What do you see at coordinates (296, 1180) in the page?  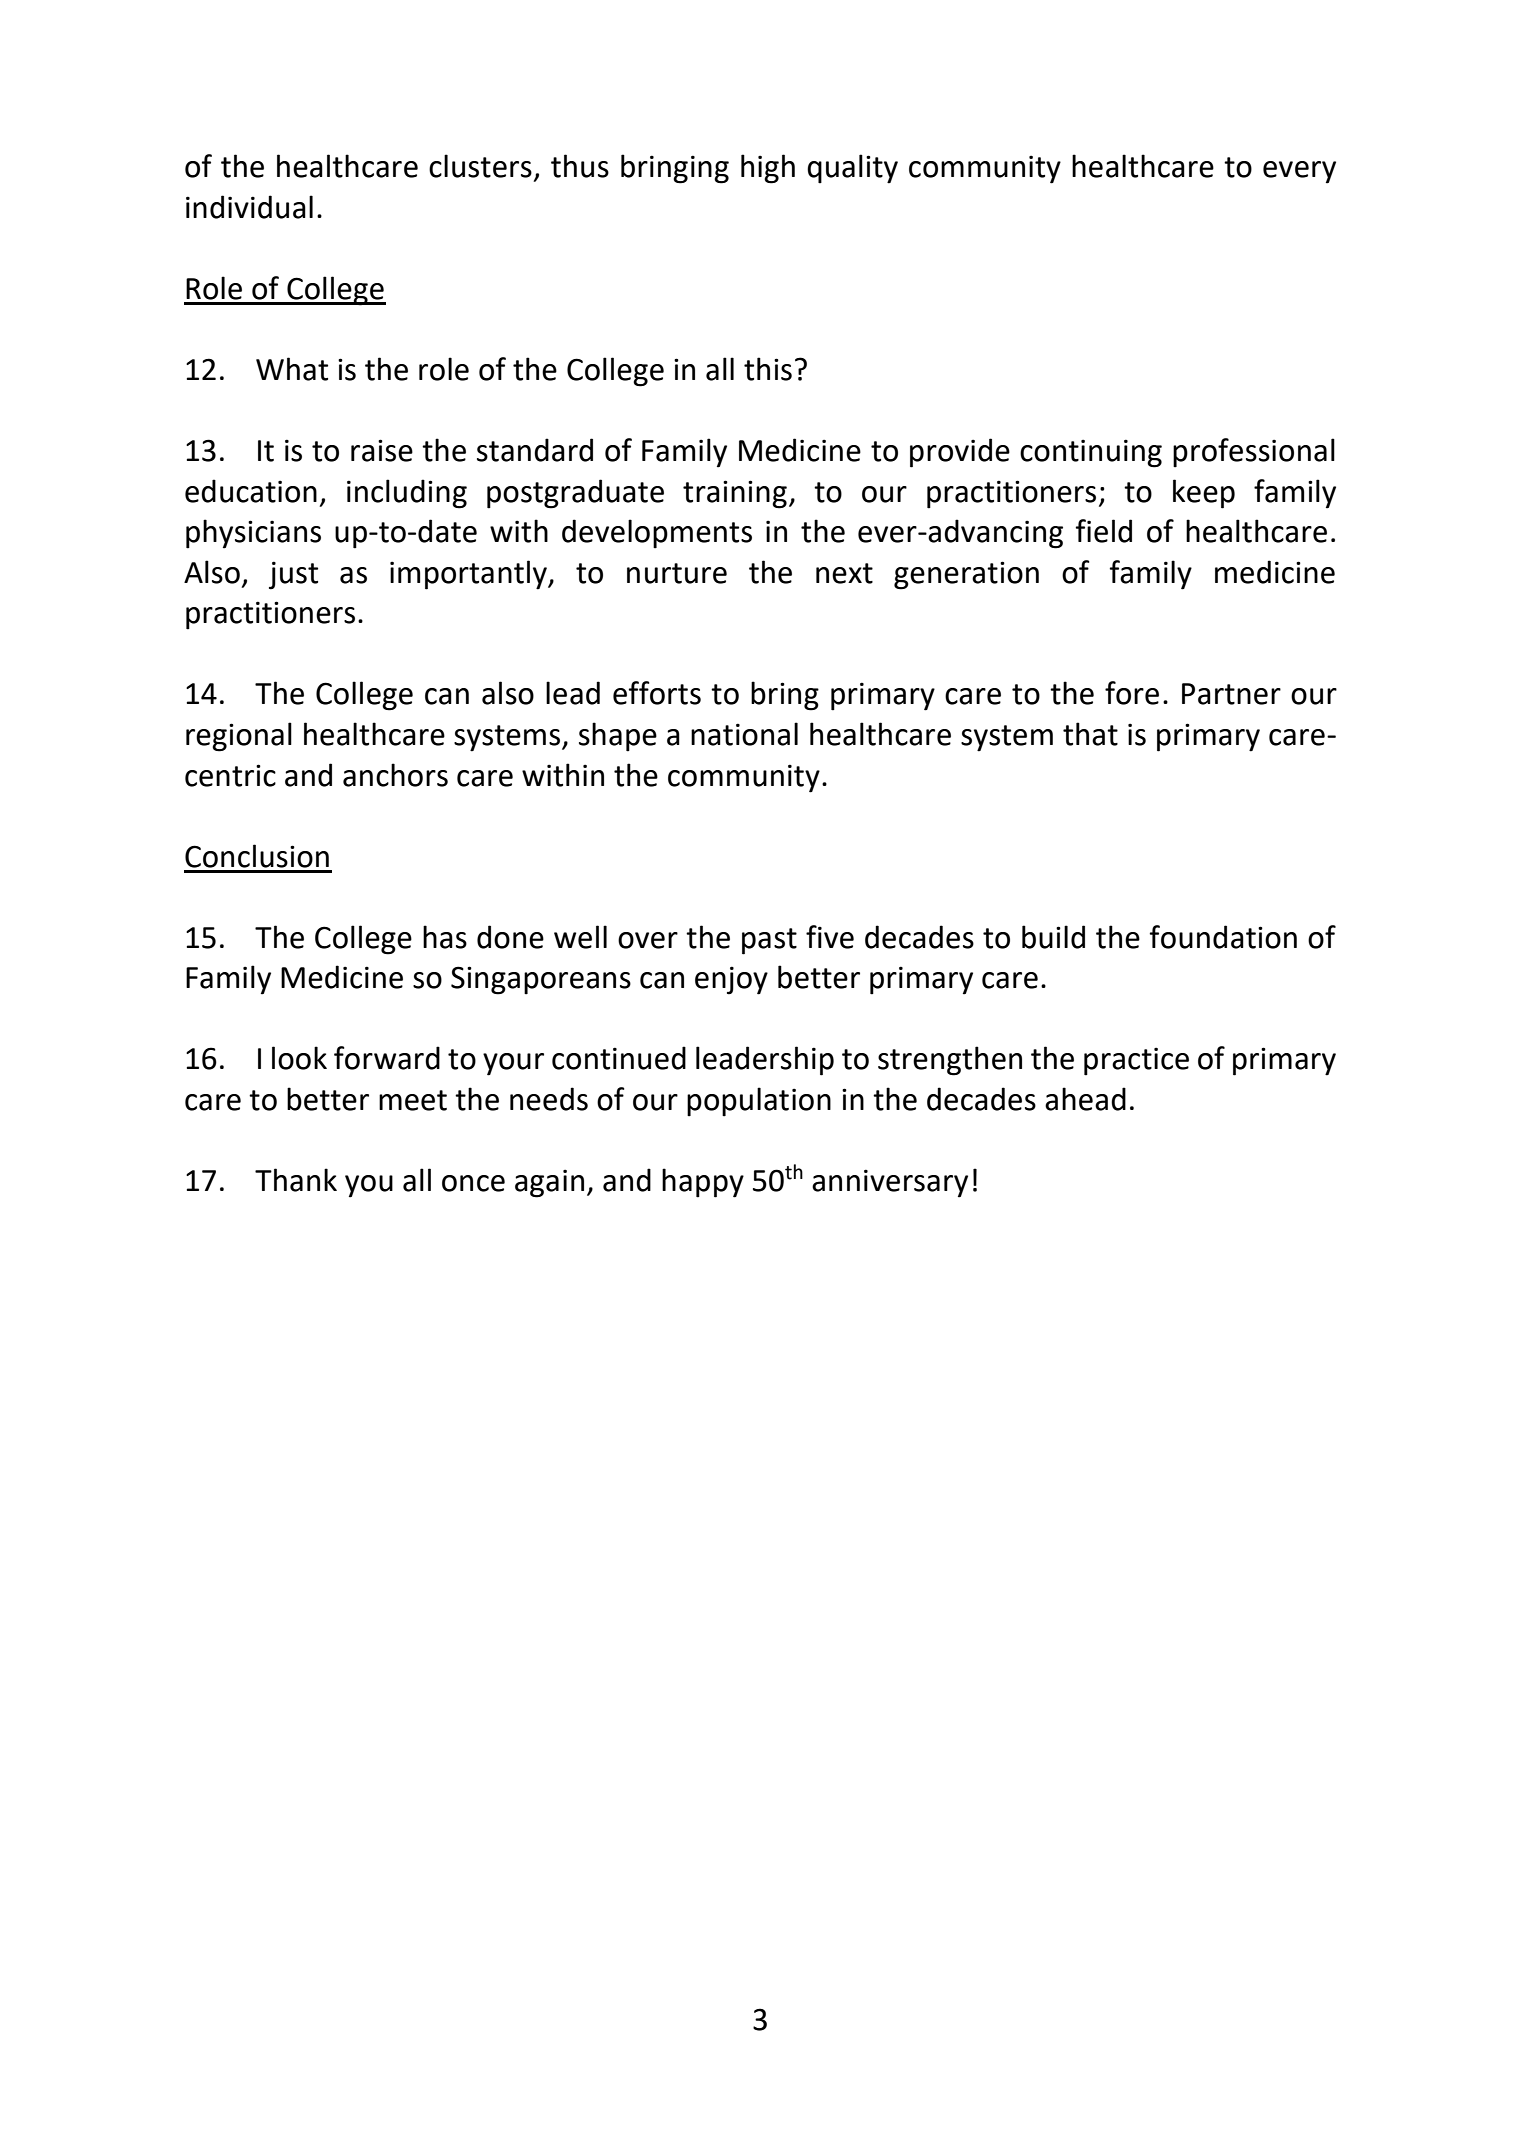 I see `Thank` at bounding box center [296, 1180].
